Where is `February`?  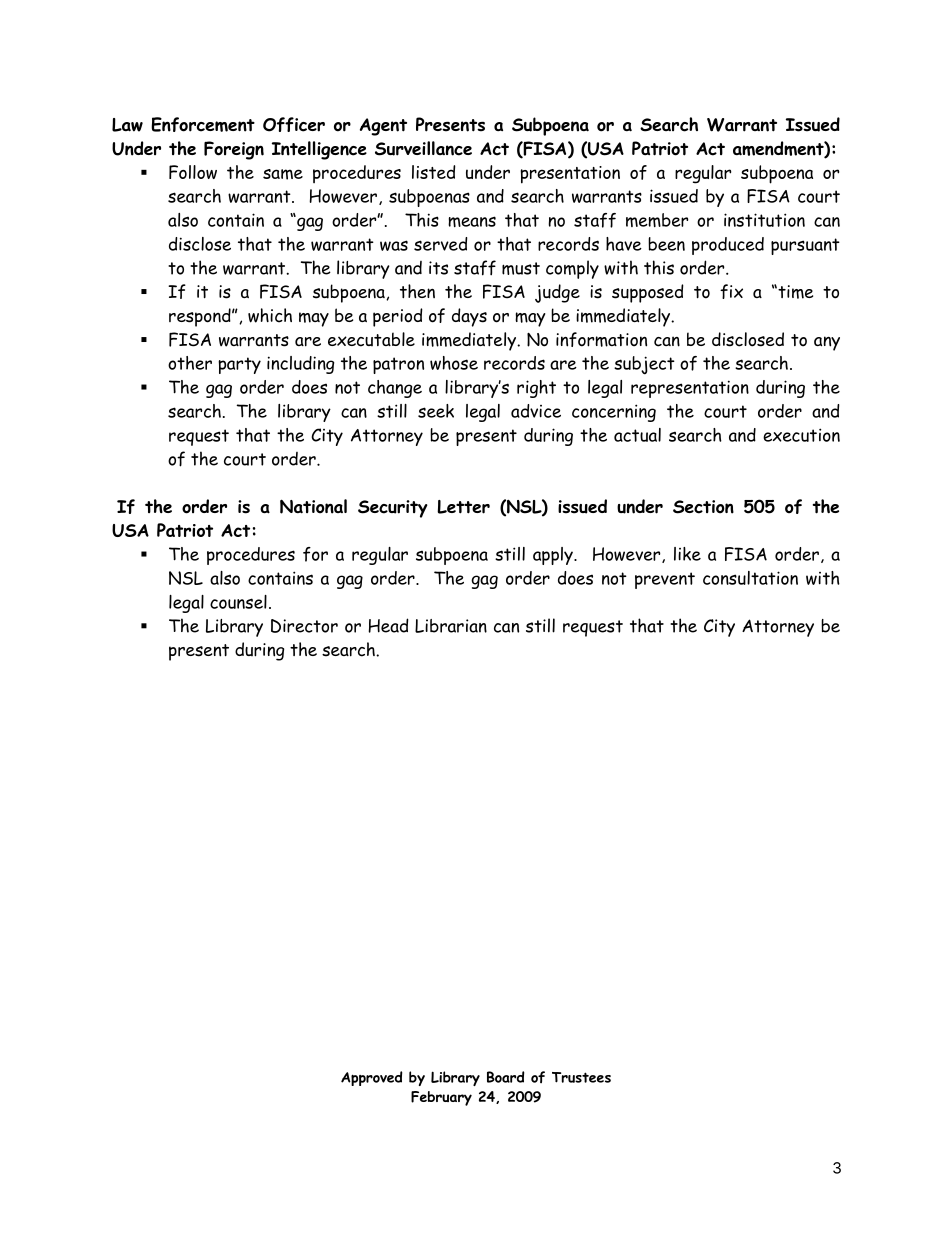 February is located at coordinates (441, 1098).
